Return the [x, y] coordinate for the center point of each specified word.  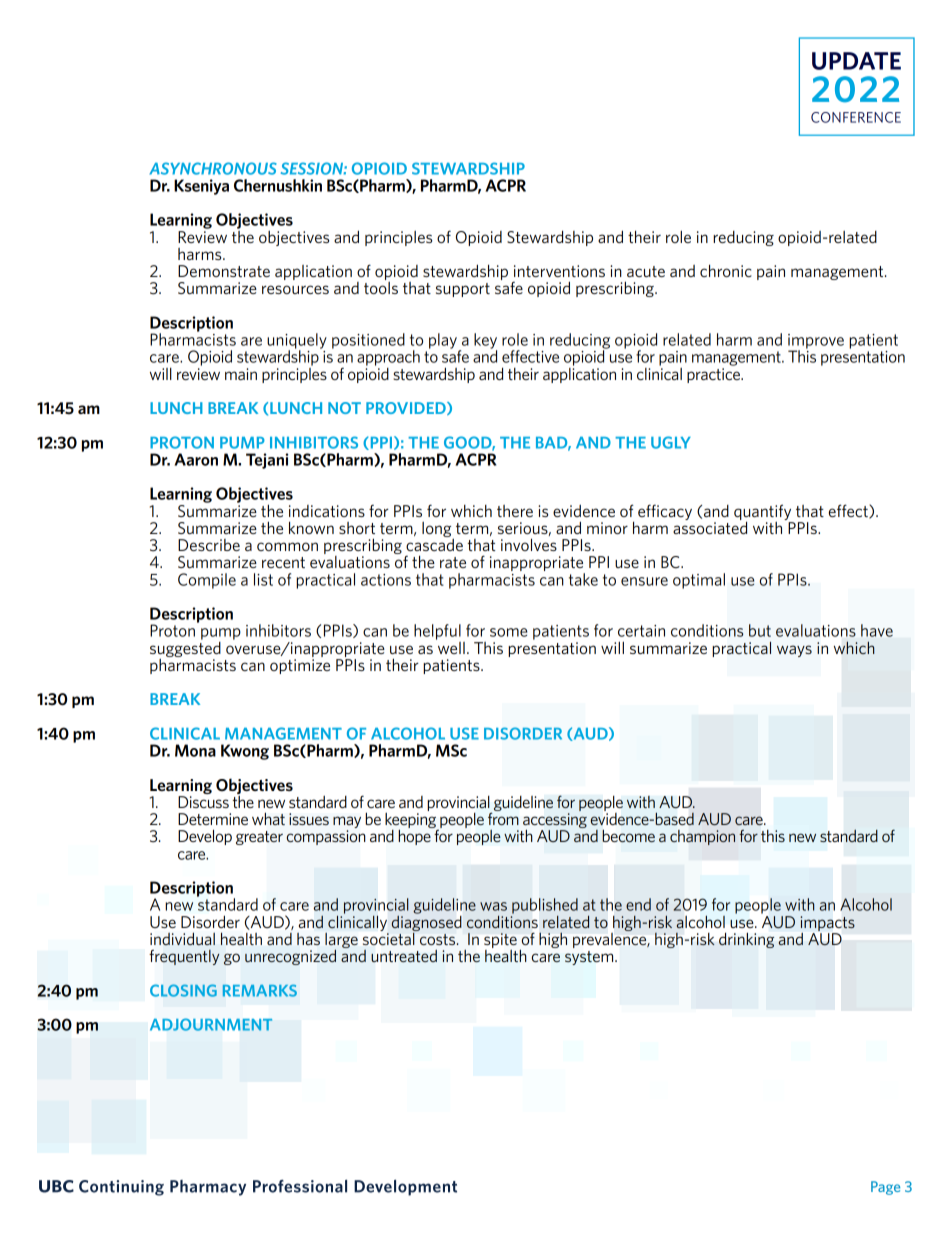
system [590, 958]
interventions [559, 271]
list [263, 579]
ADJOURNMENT [211, 1024]
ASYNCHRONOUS [213, 168]
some [509, 632]
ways [794, 651]
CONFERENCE [856, 117]
